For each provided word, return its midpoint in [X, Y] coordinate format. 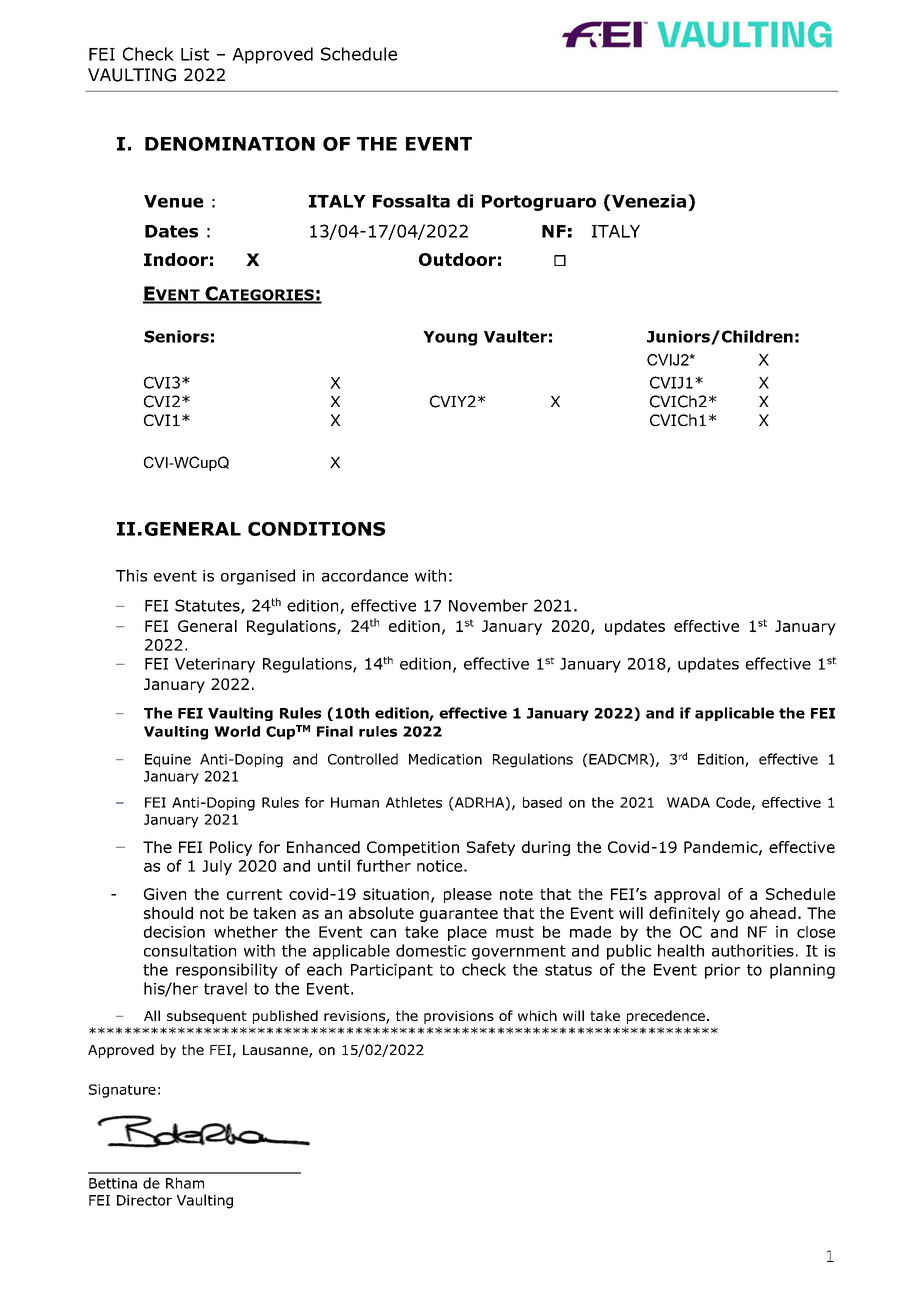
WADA [688, 802]
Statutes [208, 606]
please [468, 895]
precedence [666, 1017]
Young [450, 338]
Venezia [648, 201]
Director [144, 1200]
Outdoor [457, 259]
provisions [459, 1017]
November [488, 605]
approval [687, 895]
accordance [365, 575]
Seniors [176, 336]
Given [165, 894]
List [195, 54]
